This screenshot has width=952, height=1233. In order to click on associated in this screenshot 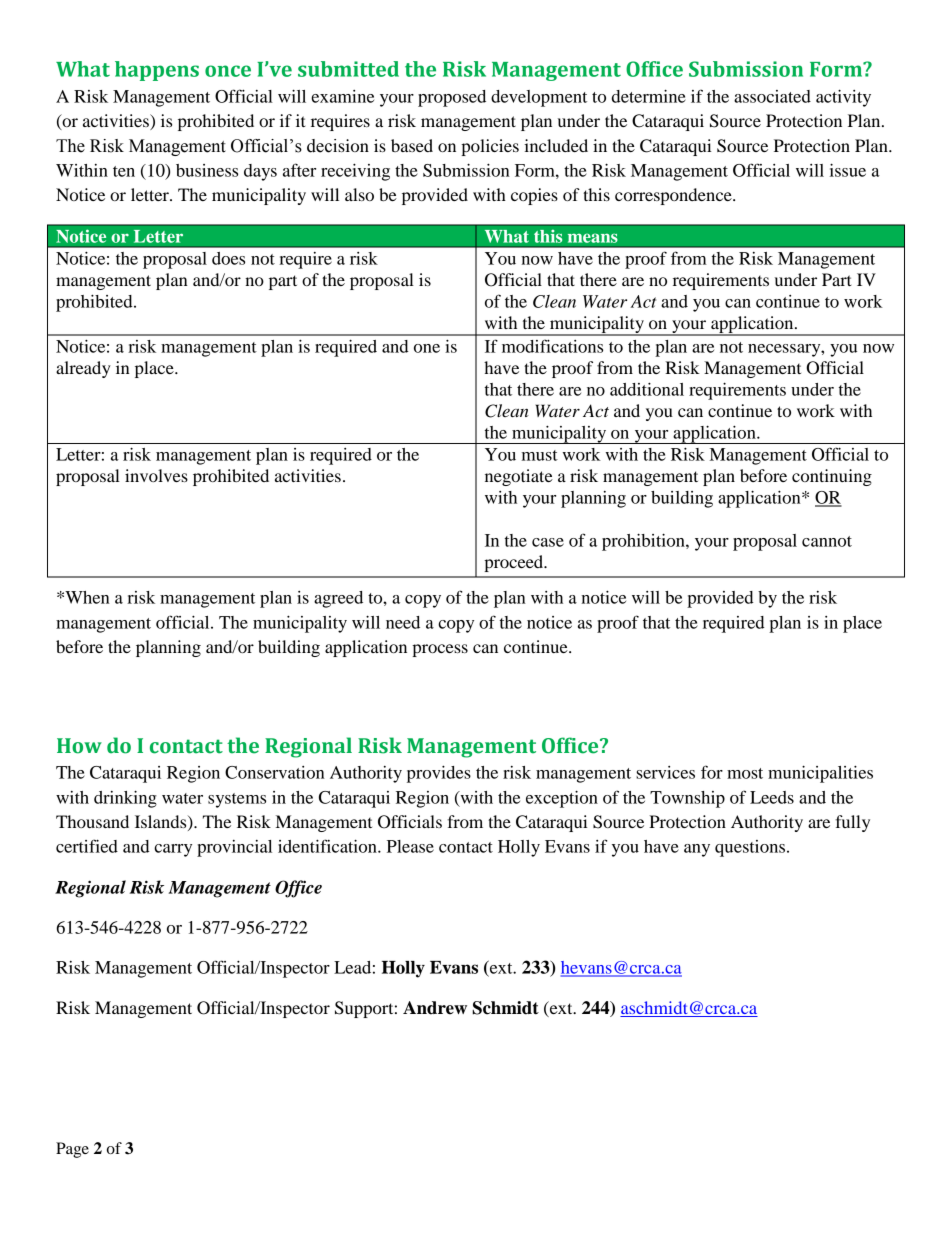, I will do `click(772, 96)`.
